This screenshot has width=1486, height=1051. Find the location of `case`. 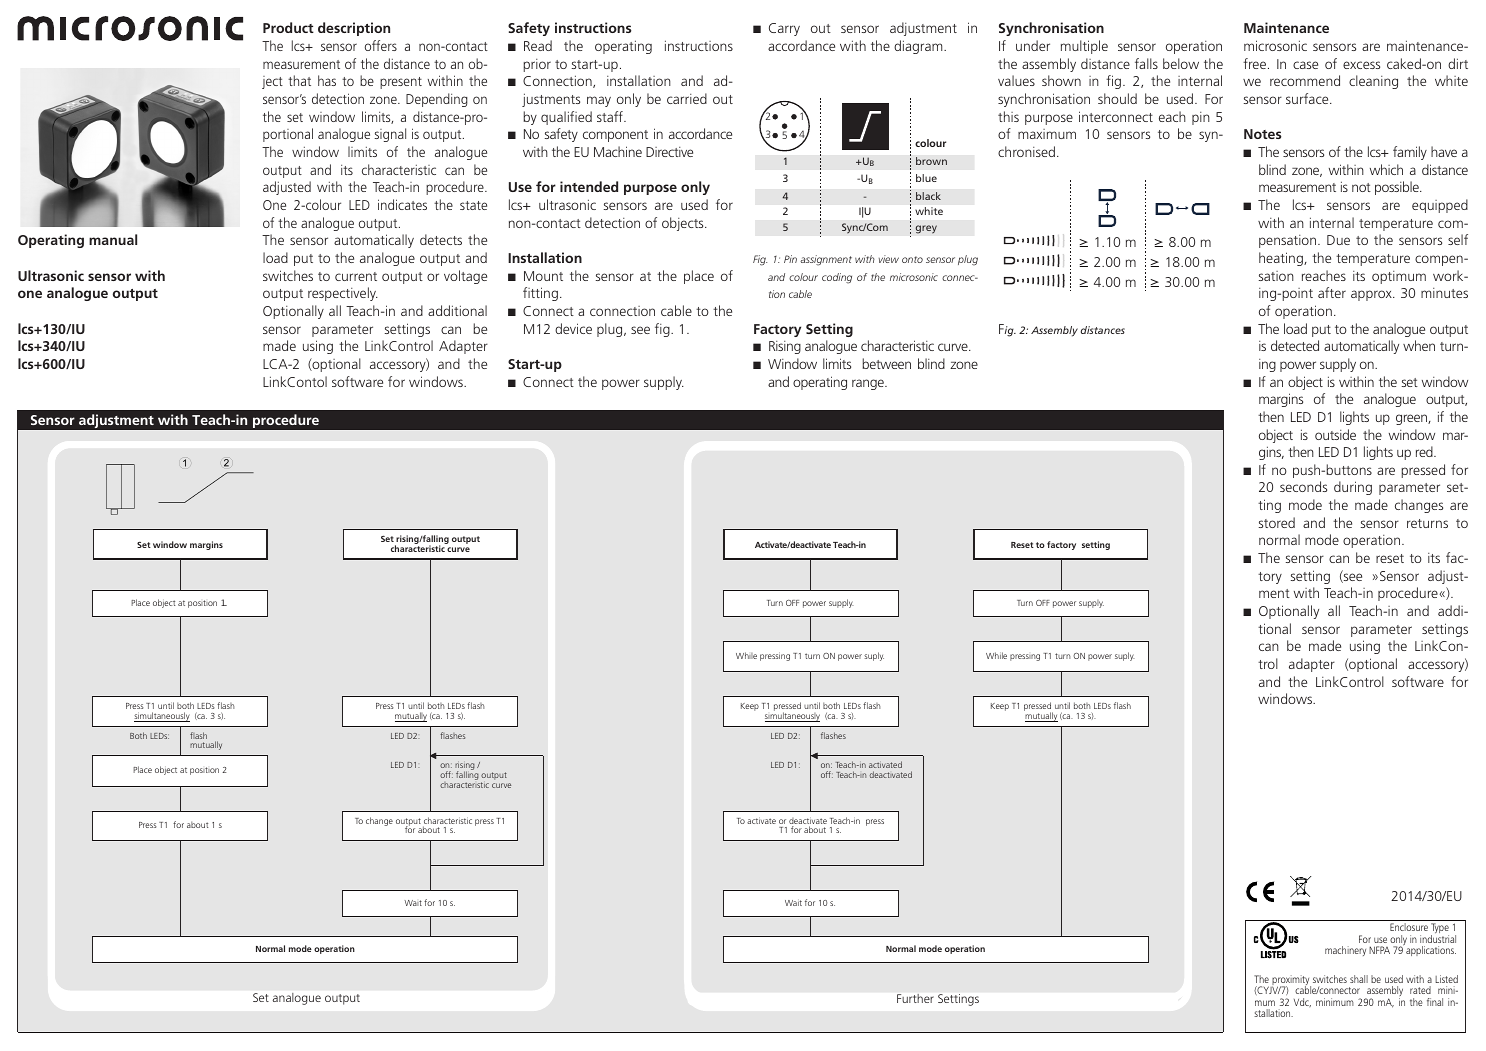

case is located at coordinates (1305, 65).
